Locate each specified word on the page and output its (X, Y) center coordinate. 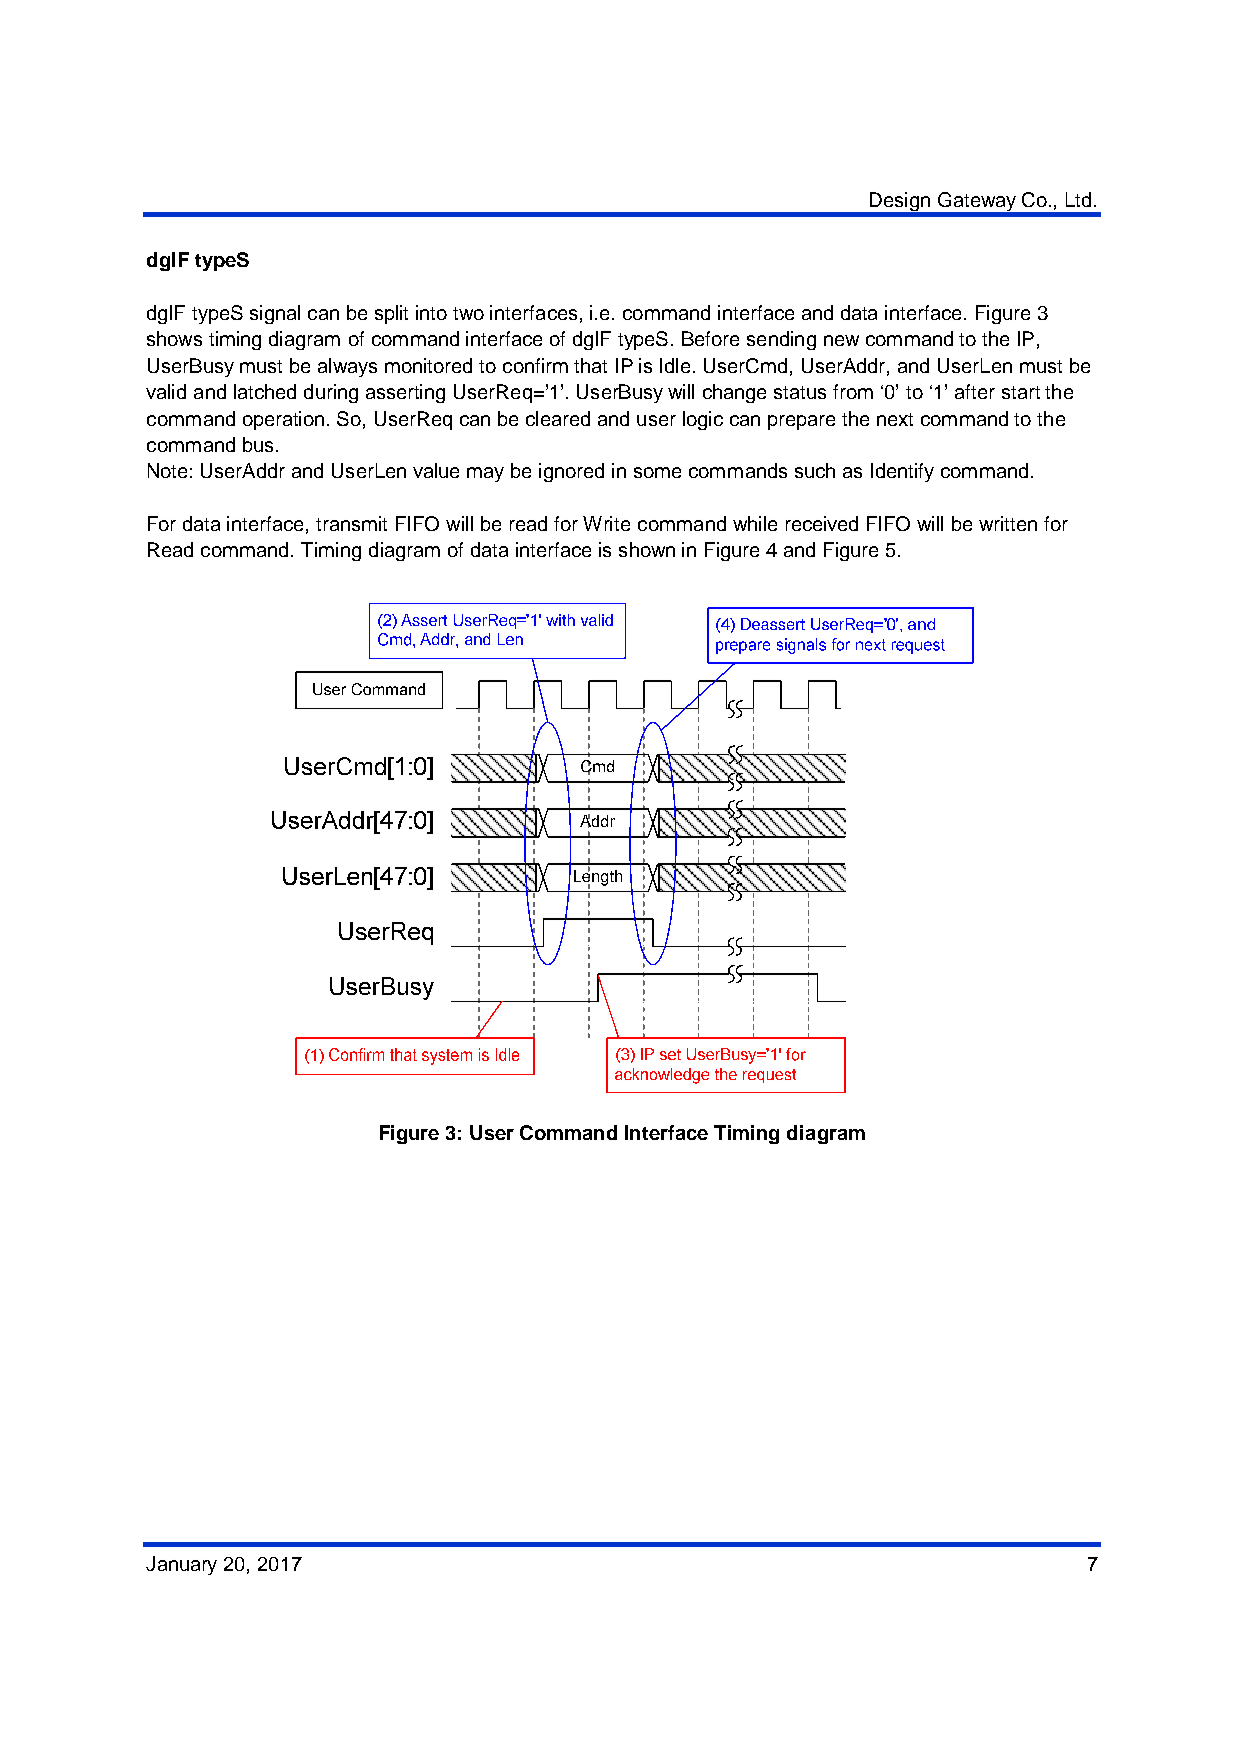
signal (275, 314)
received (822, 523)
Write (606, 523)
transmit (351, 523)
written (1008, 523)
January (181, 1565)
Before (710, 338)
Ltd (1078, 199)
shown (647, 549)
